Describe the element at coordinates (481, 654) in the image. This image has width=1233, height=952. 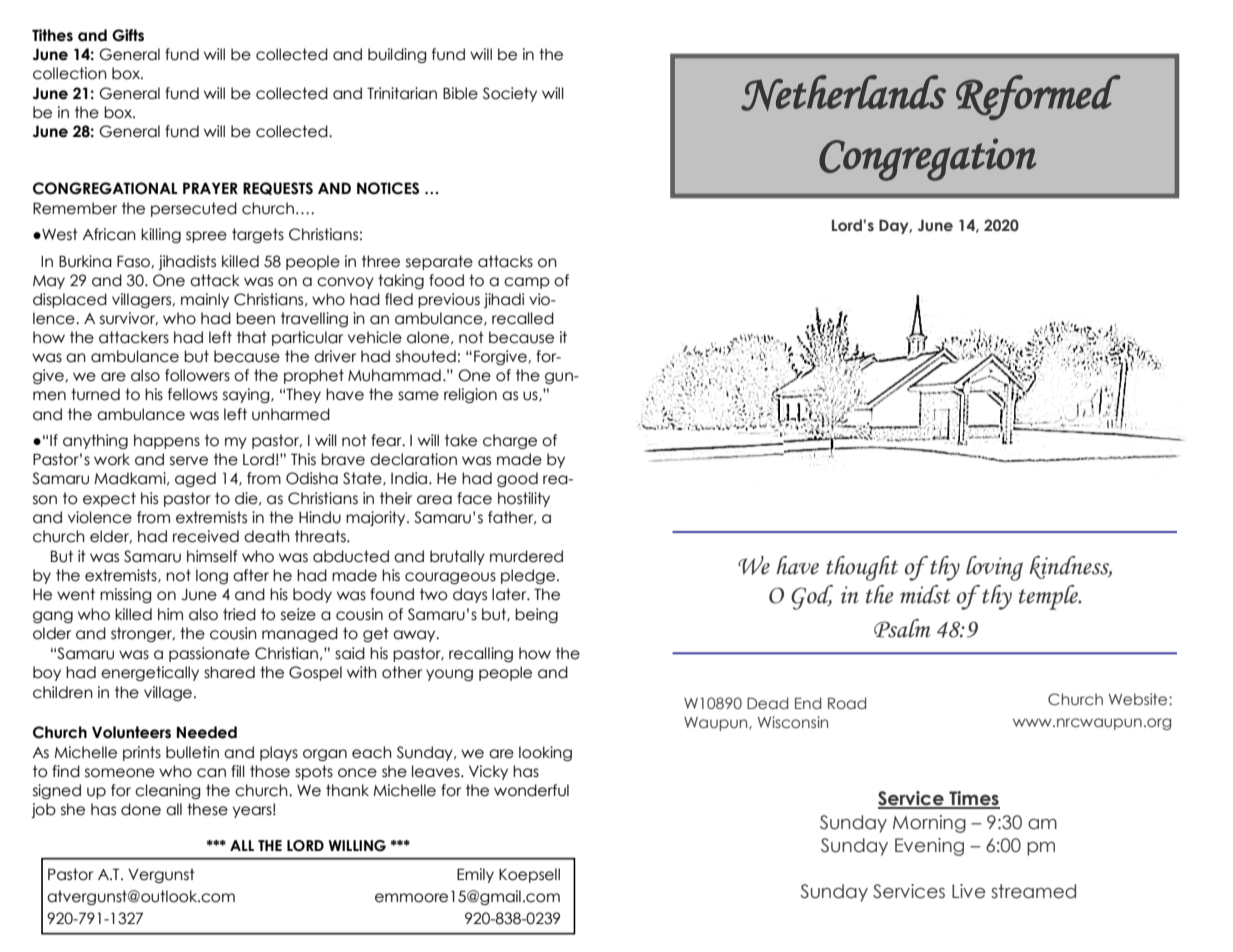
I see `recalling` at that location.
